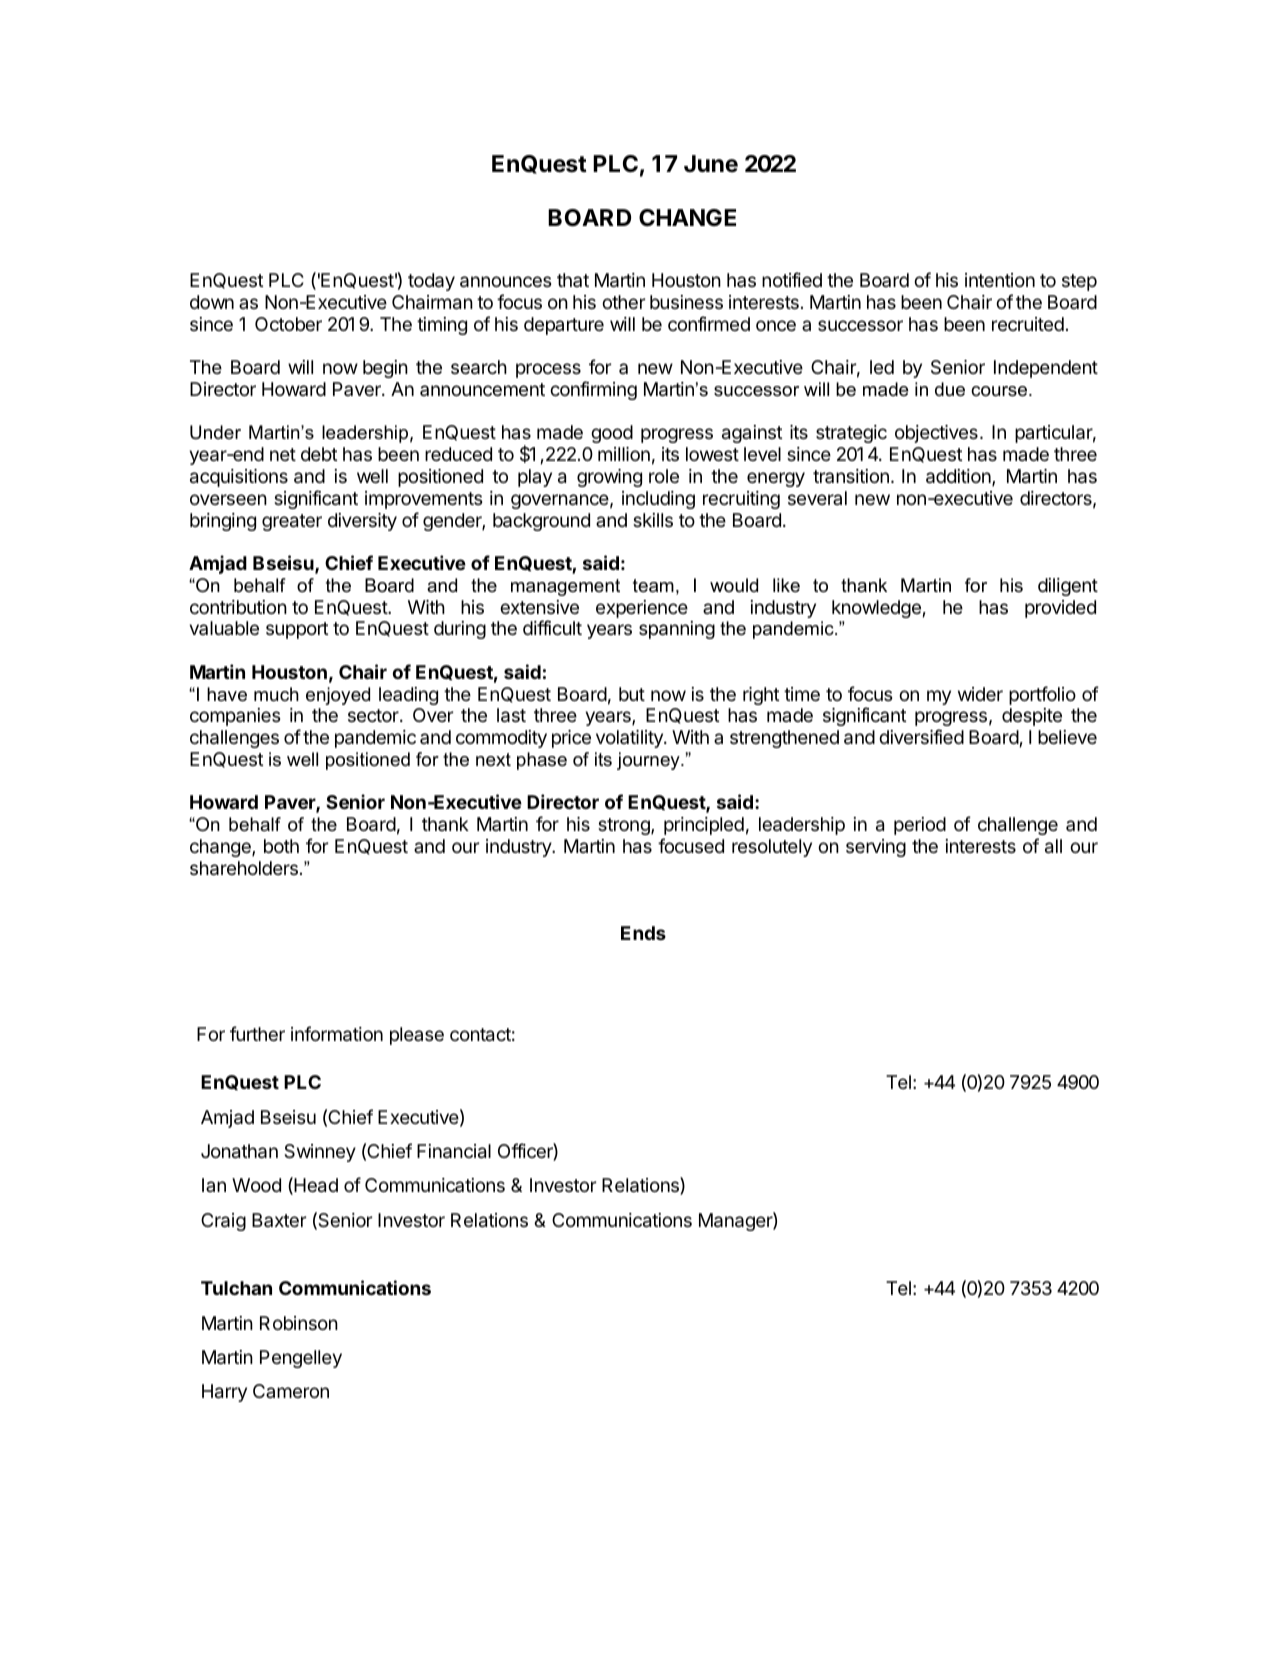 This screenshot has width=1286, height=1664. Describe the element at coordinates (297, 630) in the screenshot. I see `support` at that location.
